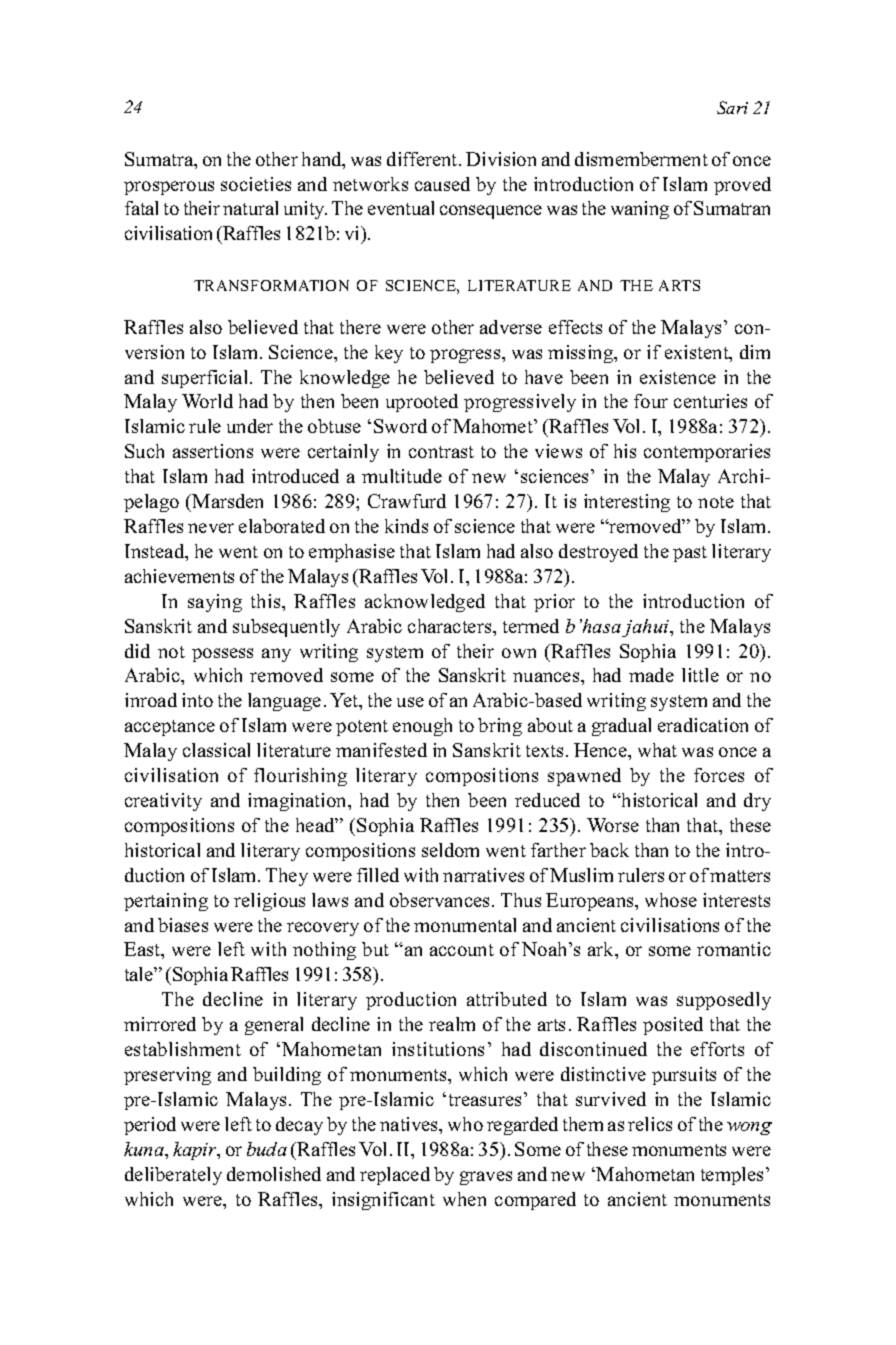 The width and height of the screenshot is (896, 1345). Describe the element at coordinates (207, 401) in the screenshot. I see `World` at that location.
